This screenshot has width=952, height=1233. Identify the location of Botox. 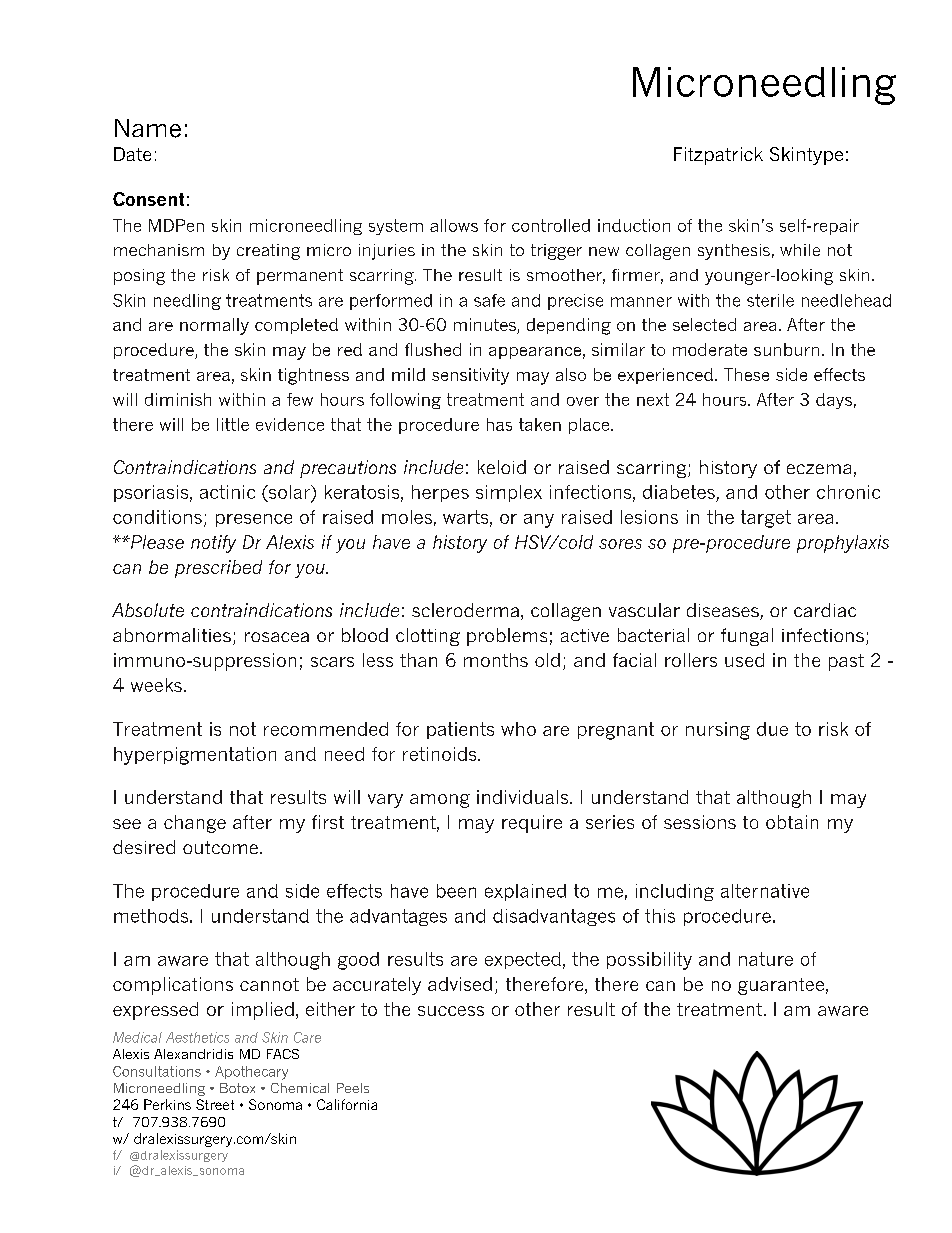
(237, 1088).
